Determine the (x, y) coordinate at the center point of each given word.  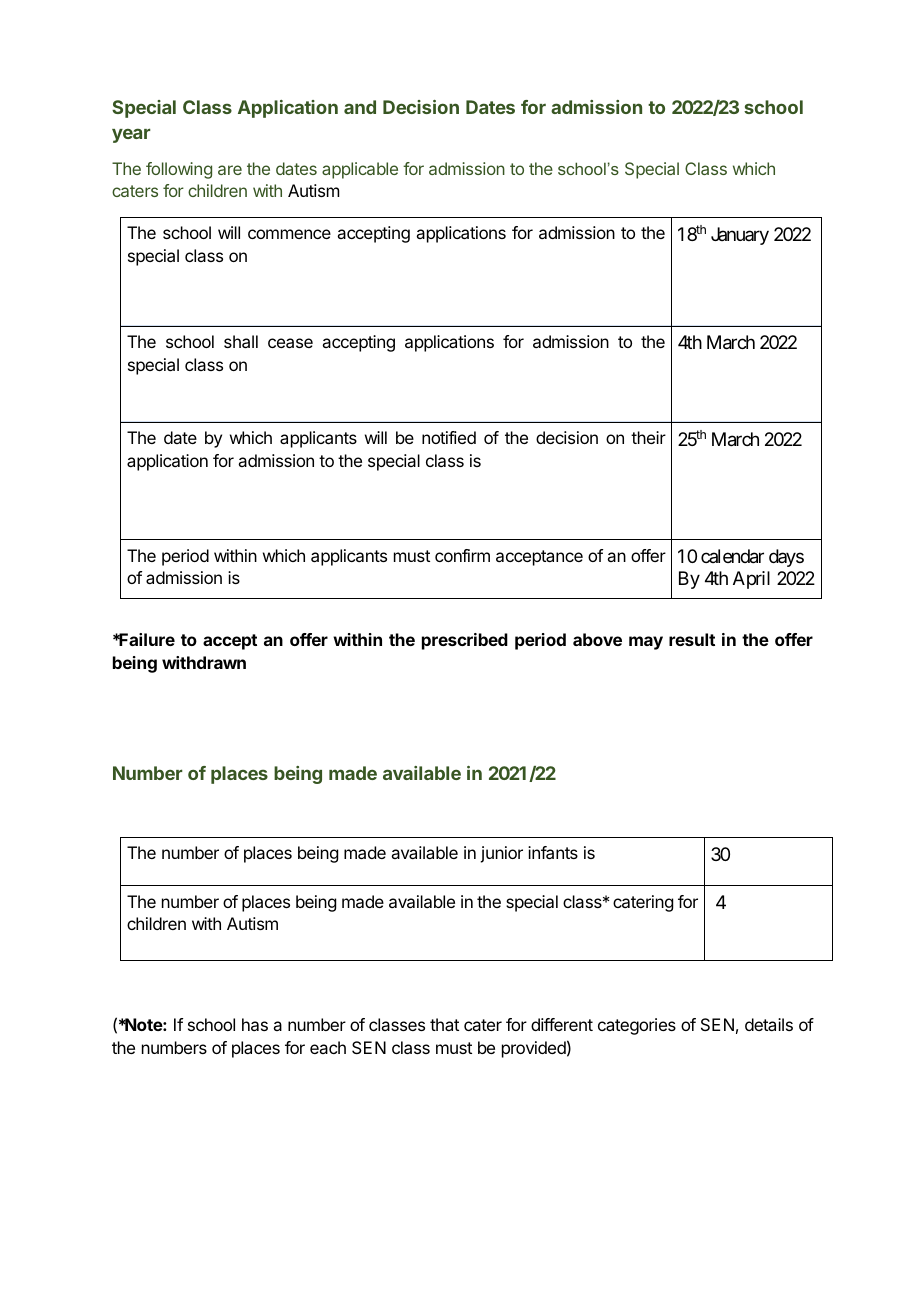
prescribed (465, 641)
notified (449, 437)
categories (637, 1026)
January (740, 236)
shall (241, 341)
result (692, 639)
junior (501, 854)
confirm (462, 555)
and (360, 107)
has (255, 1024)
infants (553, 852)
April (751, 580)
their (648, 437)
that (444, 1024)
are (230, 170)
